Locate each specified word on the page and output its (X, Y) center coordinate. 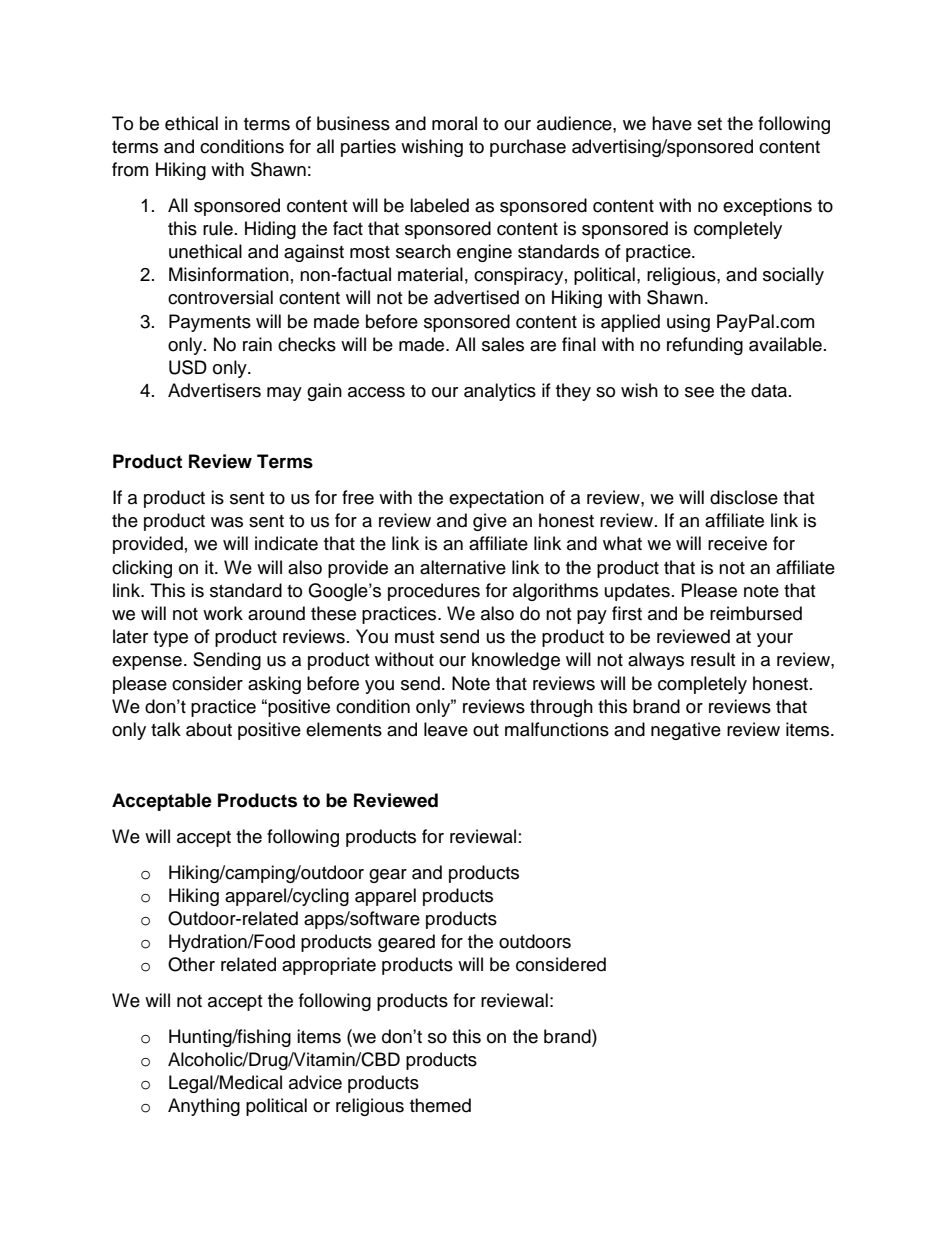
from (130, 169)
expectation (496, 499)
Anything (204, 1107)
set (709, 124)
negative (686, 731)
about (209, 729)
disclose (744, 497)
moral (454, 123)
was (227, 522)
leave (446, 729)
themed (440, 1105)
